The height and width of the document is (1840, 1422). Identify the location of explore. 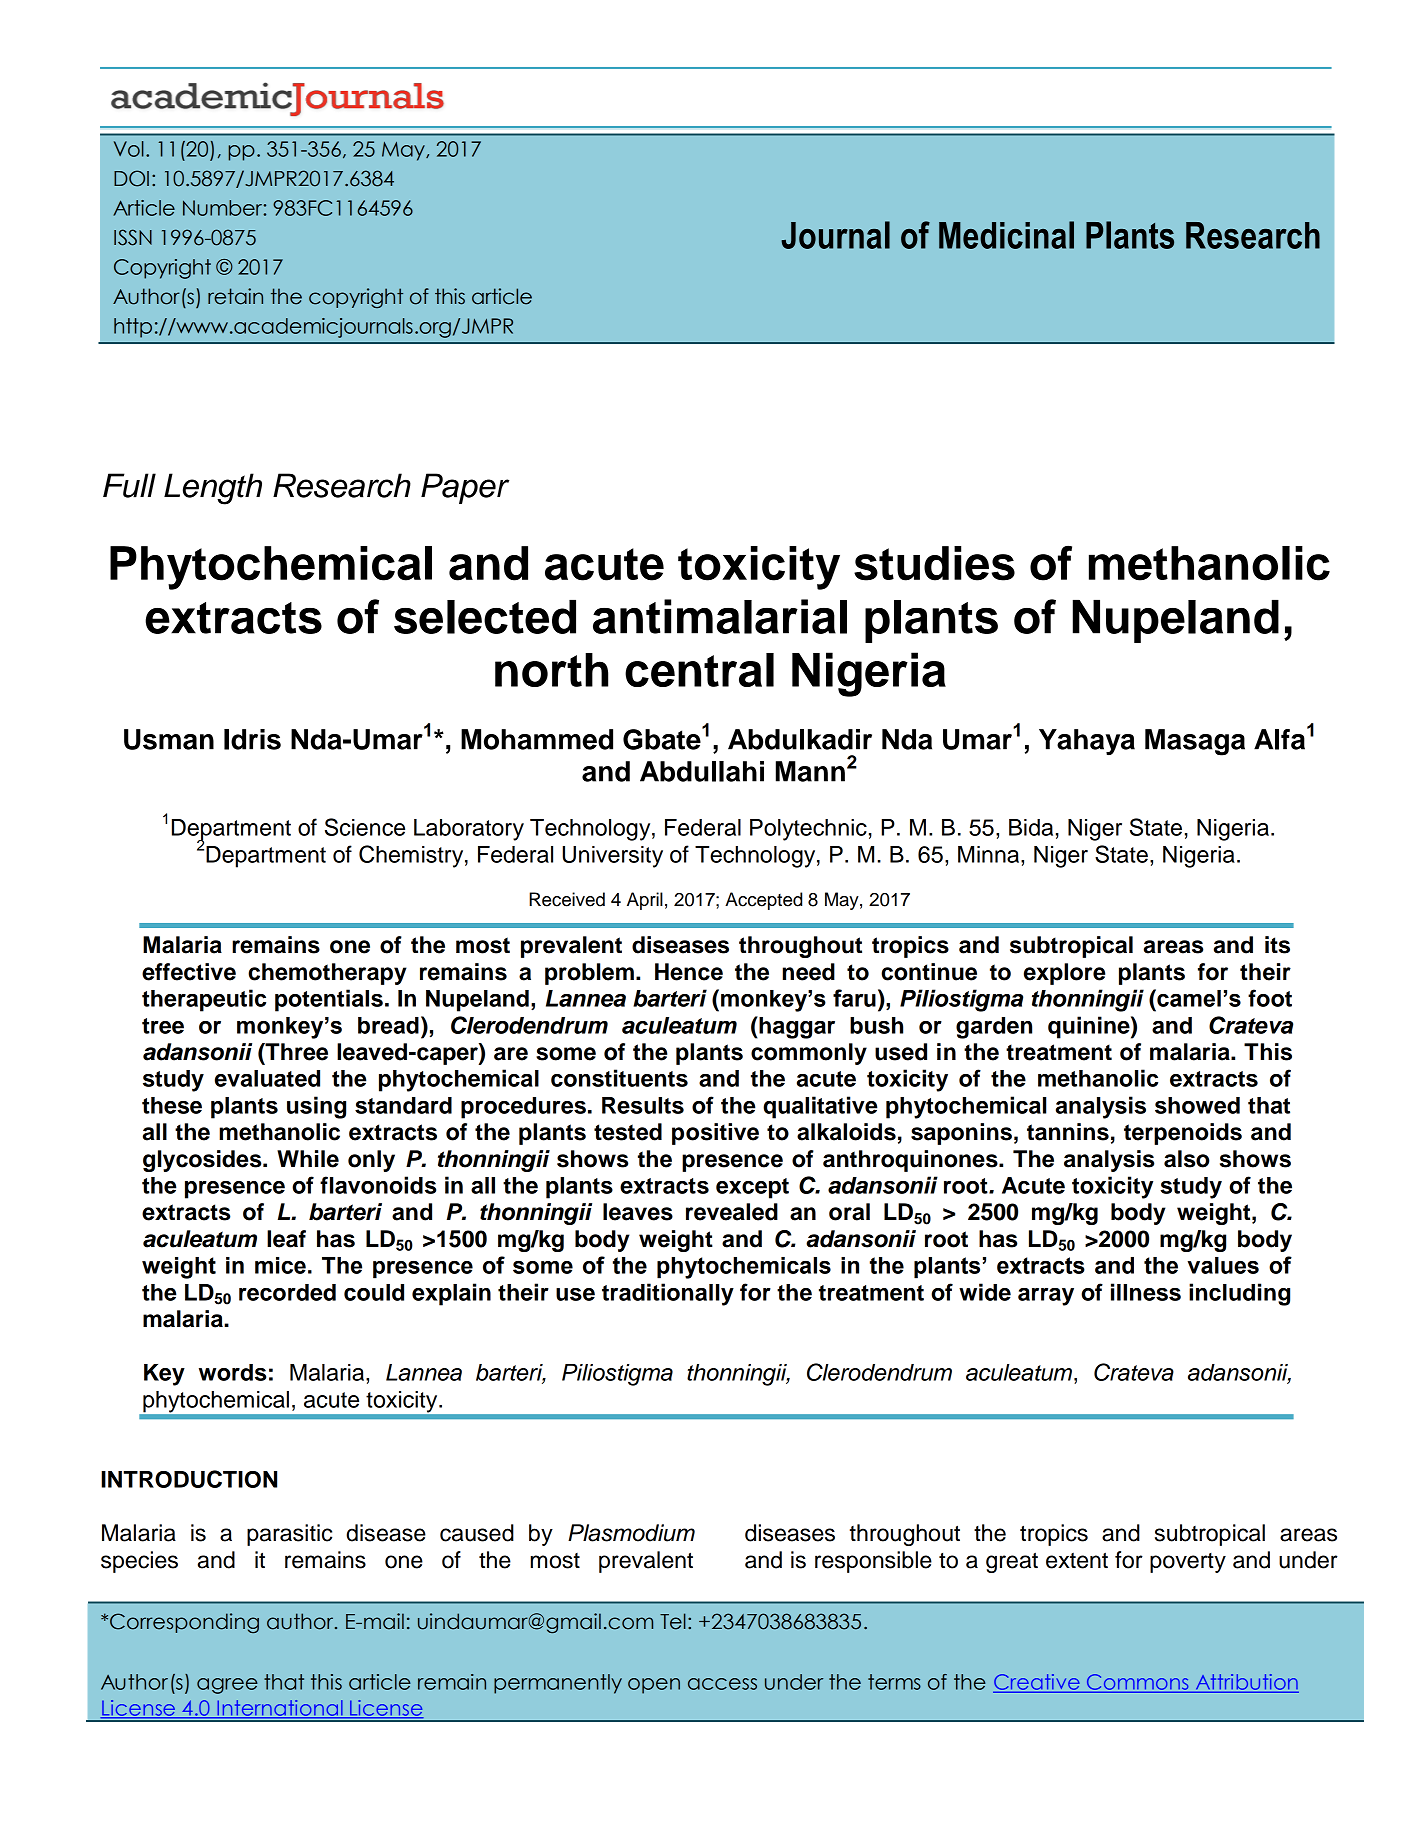
(1064, 974).
